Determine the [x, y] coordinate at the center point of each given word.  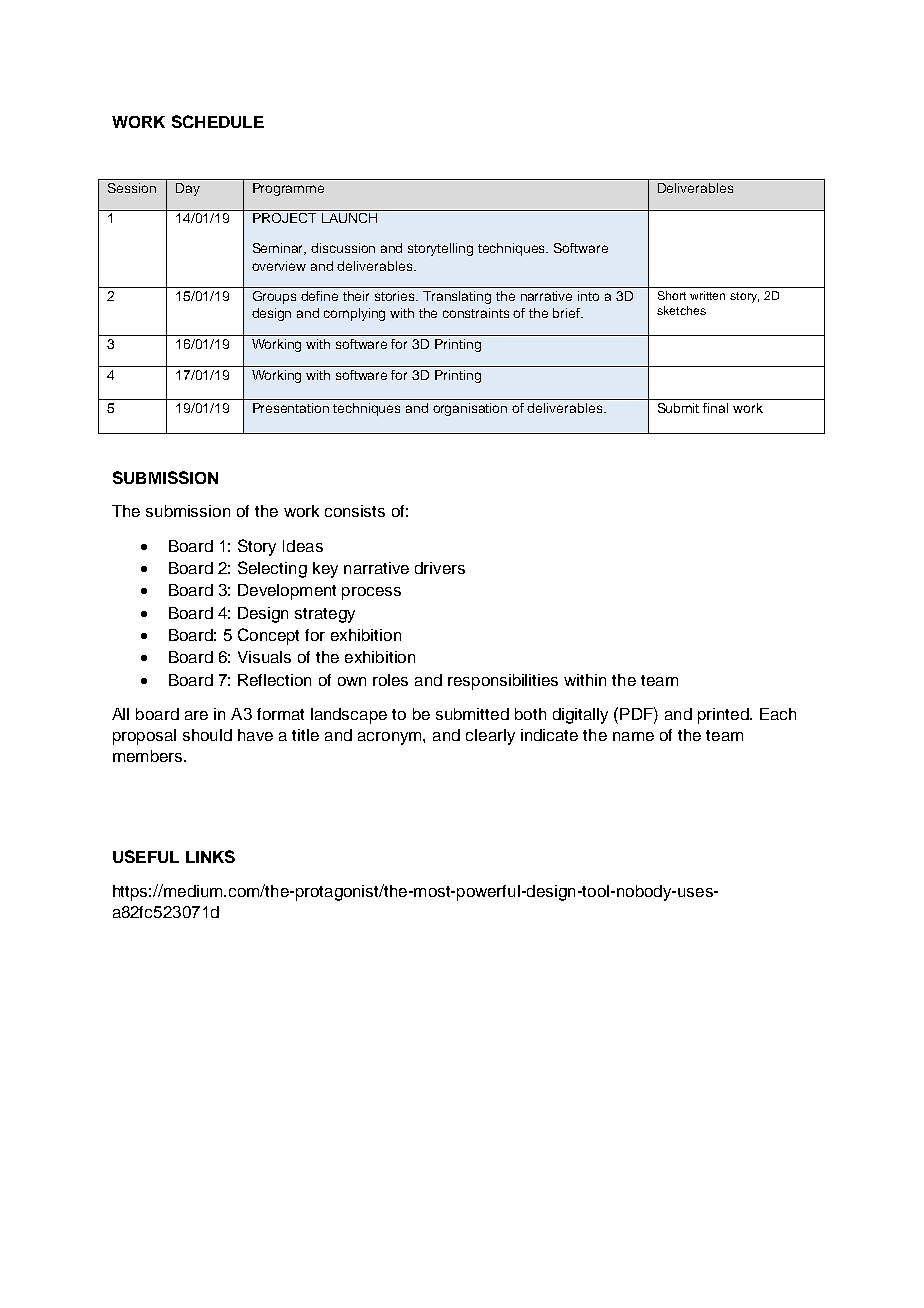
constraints [476, 313]
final [715, 408]
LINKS [210, 856]
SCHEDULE [218, 121]
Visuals [264, 657]
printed [724, 716]
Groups [274, 297]
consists [355, 511]
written [707, 295]
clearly [490, 737]
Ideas [303, 546]
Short [672, 295]
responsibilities [503, 682]
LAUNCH [349, 218]
